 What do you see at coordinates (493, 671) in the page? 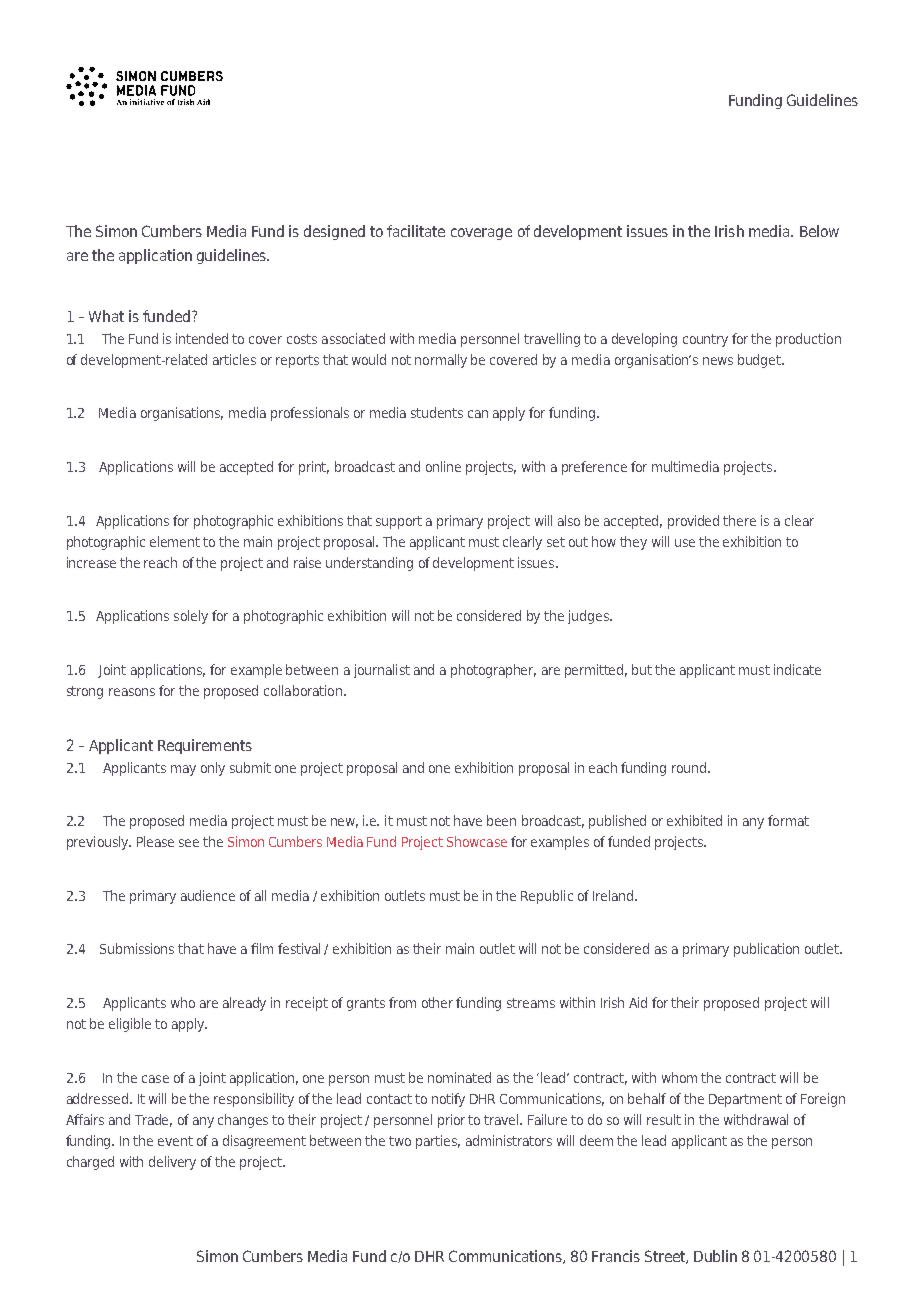
I see `photographer` at bounding box center [493, 671].
